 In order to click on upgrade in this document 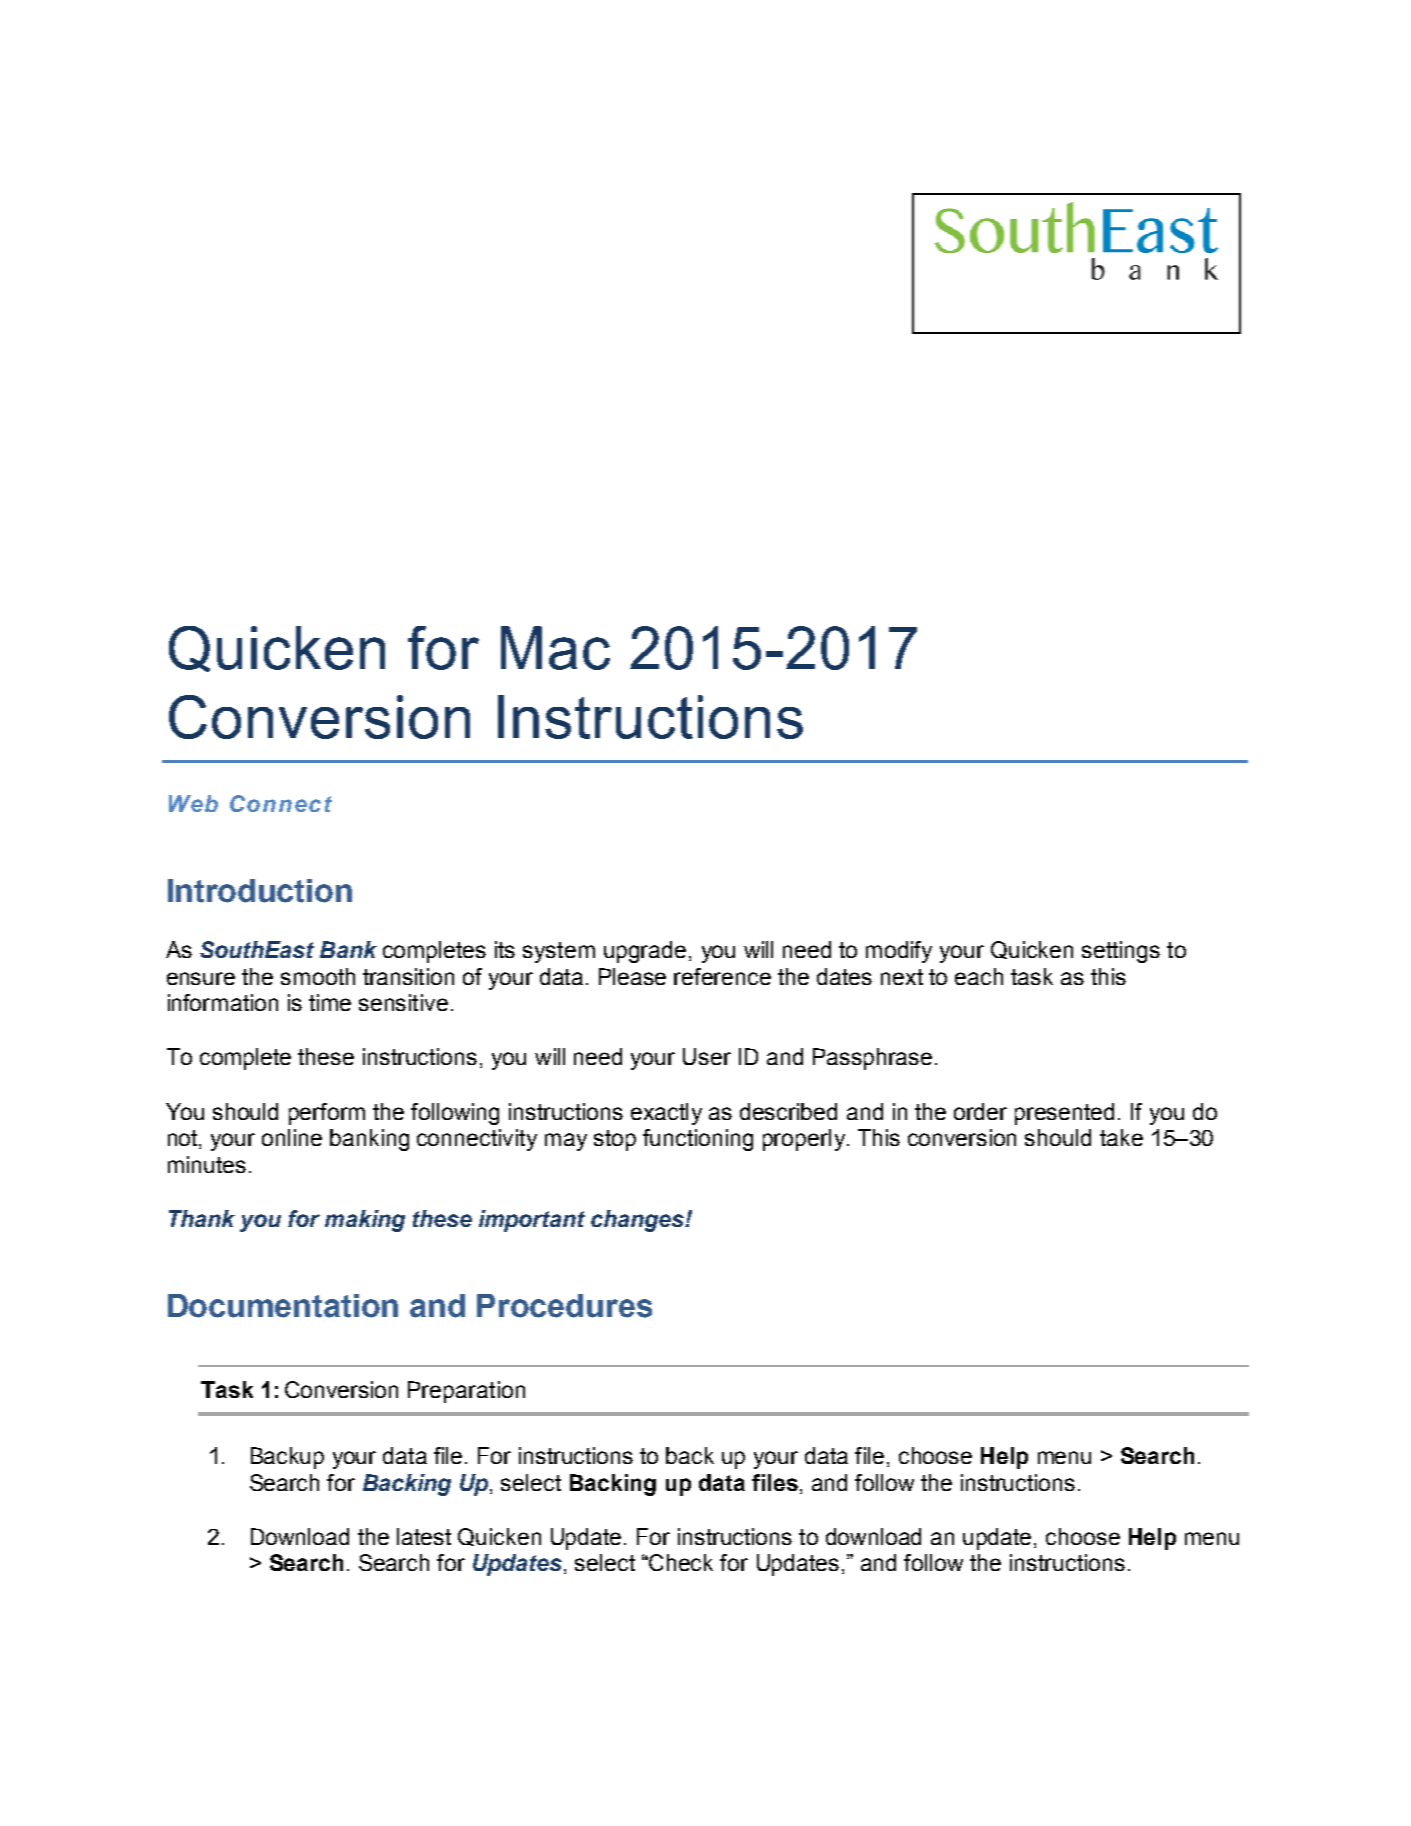, I will do `click(645, 952)`.
